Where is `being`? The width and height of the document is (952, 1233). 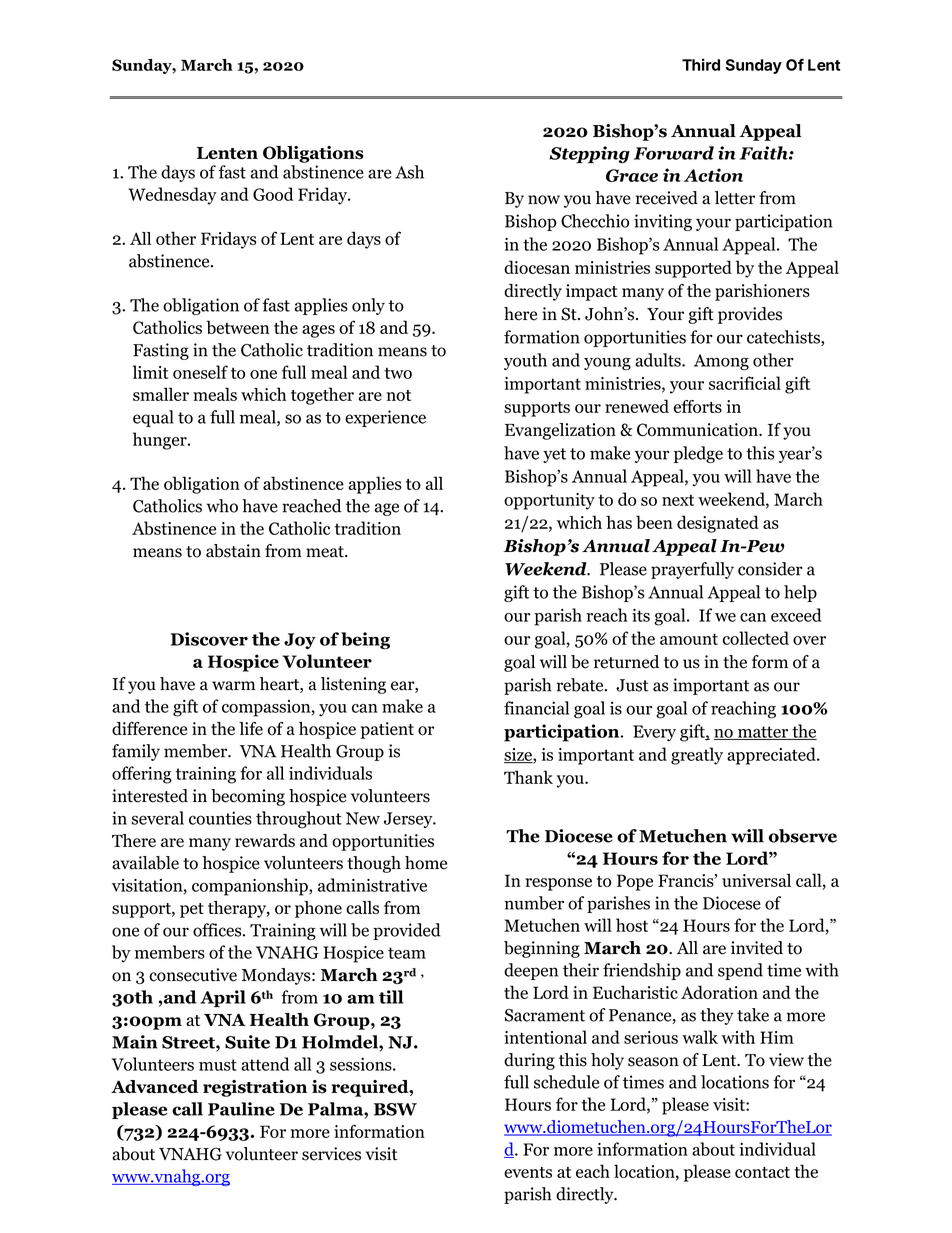 being is located at coordinates (365, 641).
